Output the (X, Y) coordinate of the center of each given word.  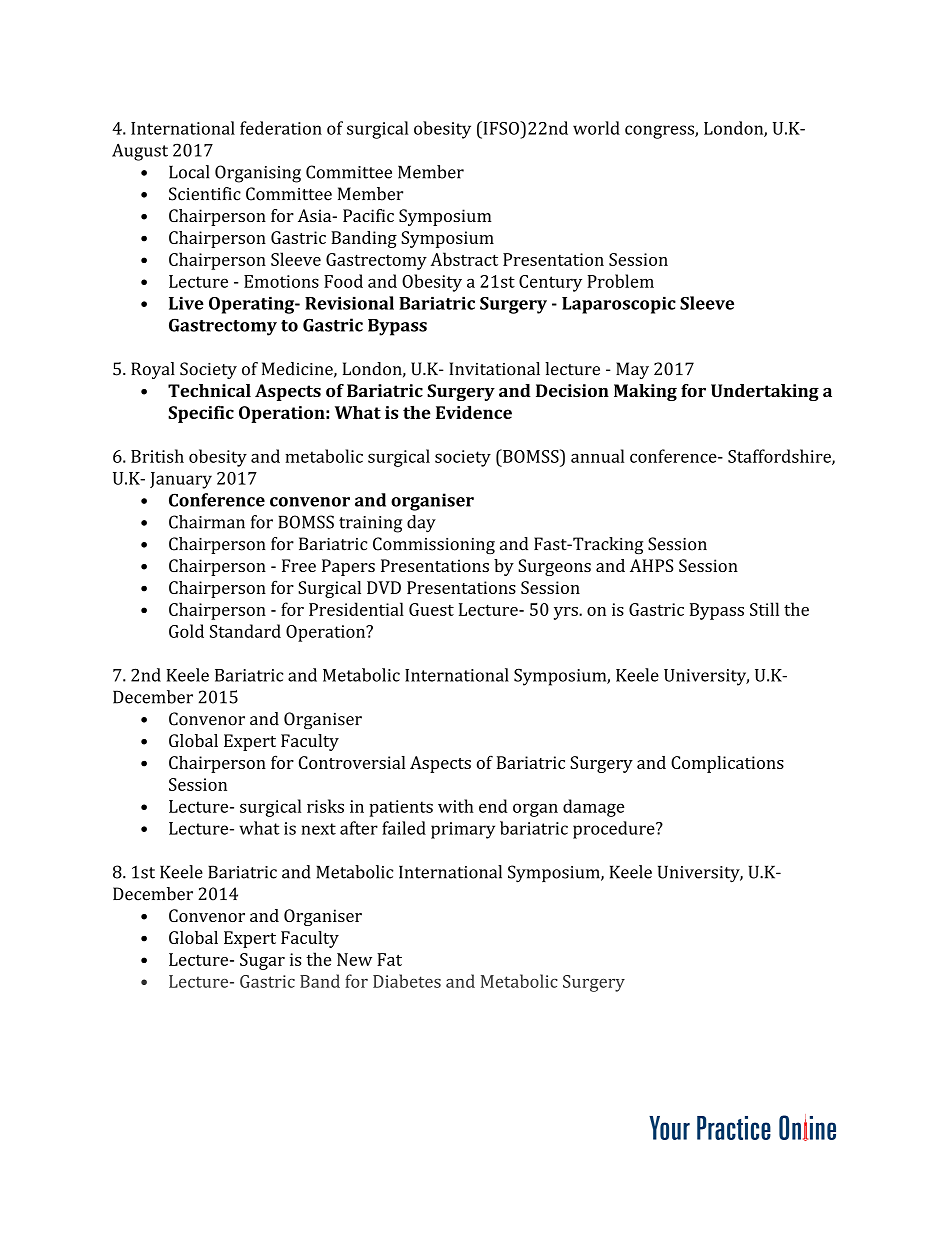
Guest (431, 609)
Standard (245, 631)
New (354, 959)
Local (189, 172)
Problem (620, 281)
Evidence (474, 412)
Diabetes (407, 981)
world (596, 128)
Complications (727, 764)
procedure (615, 830)
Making (645, 392)
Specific (201, 414)
